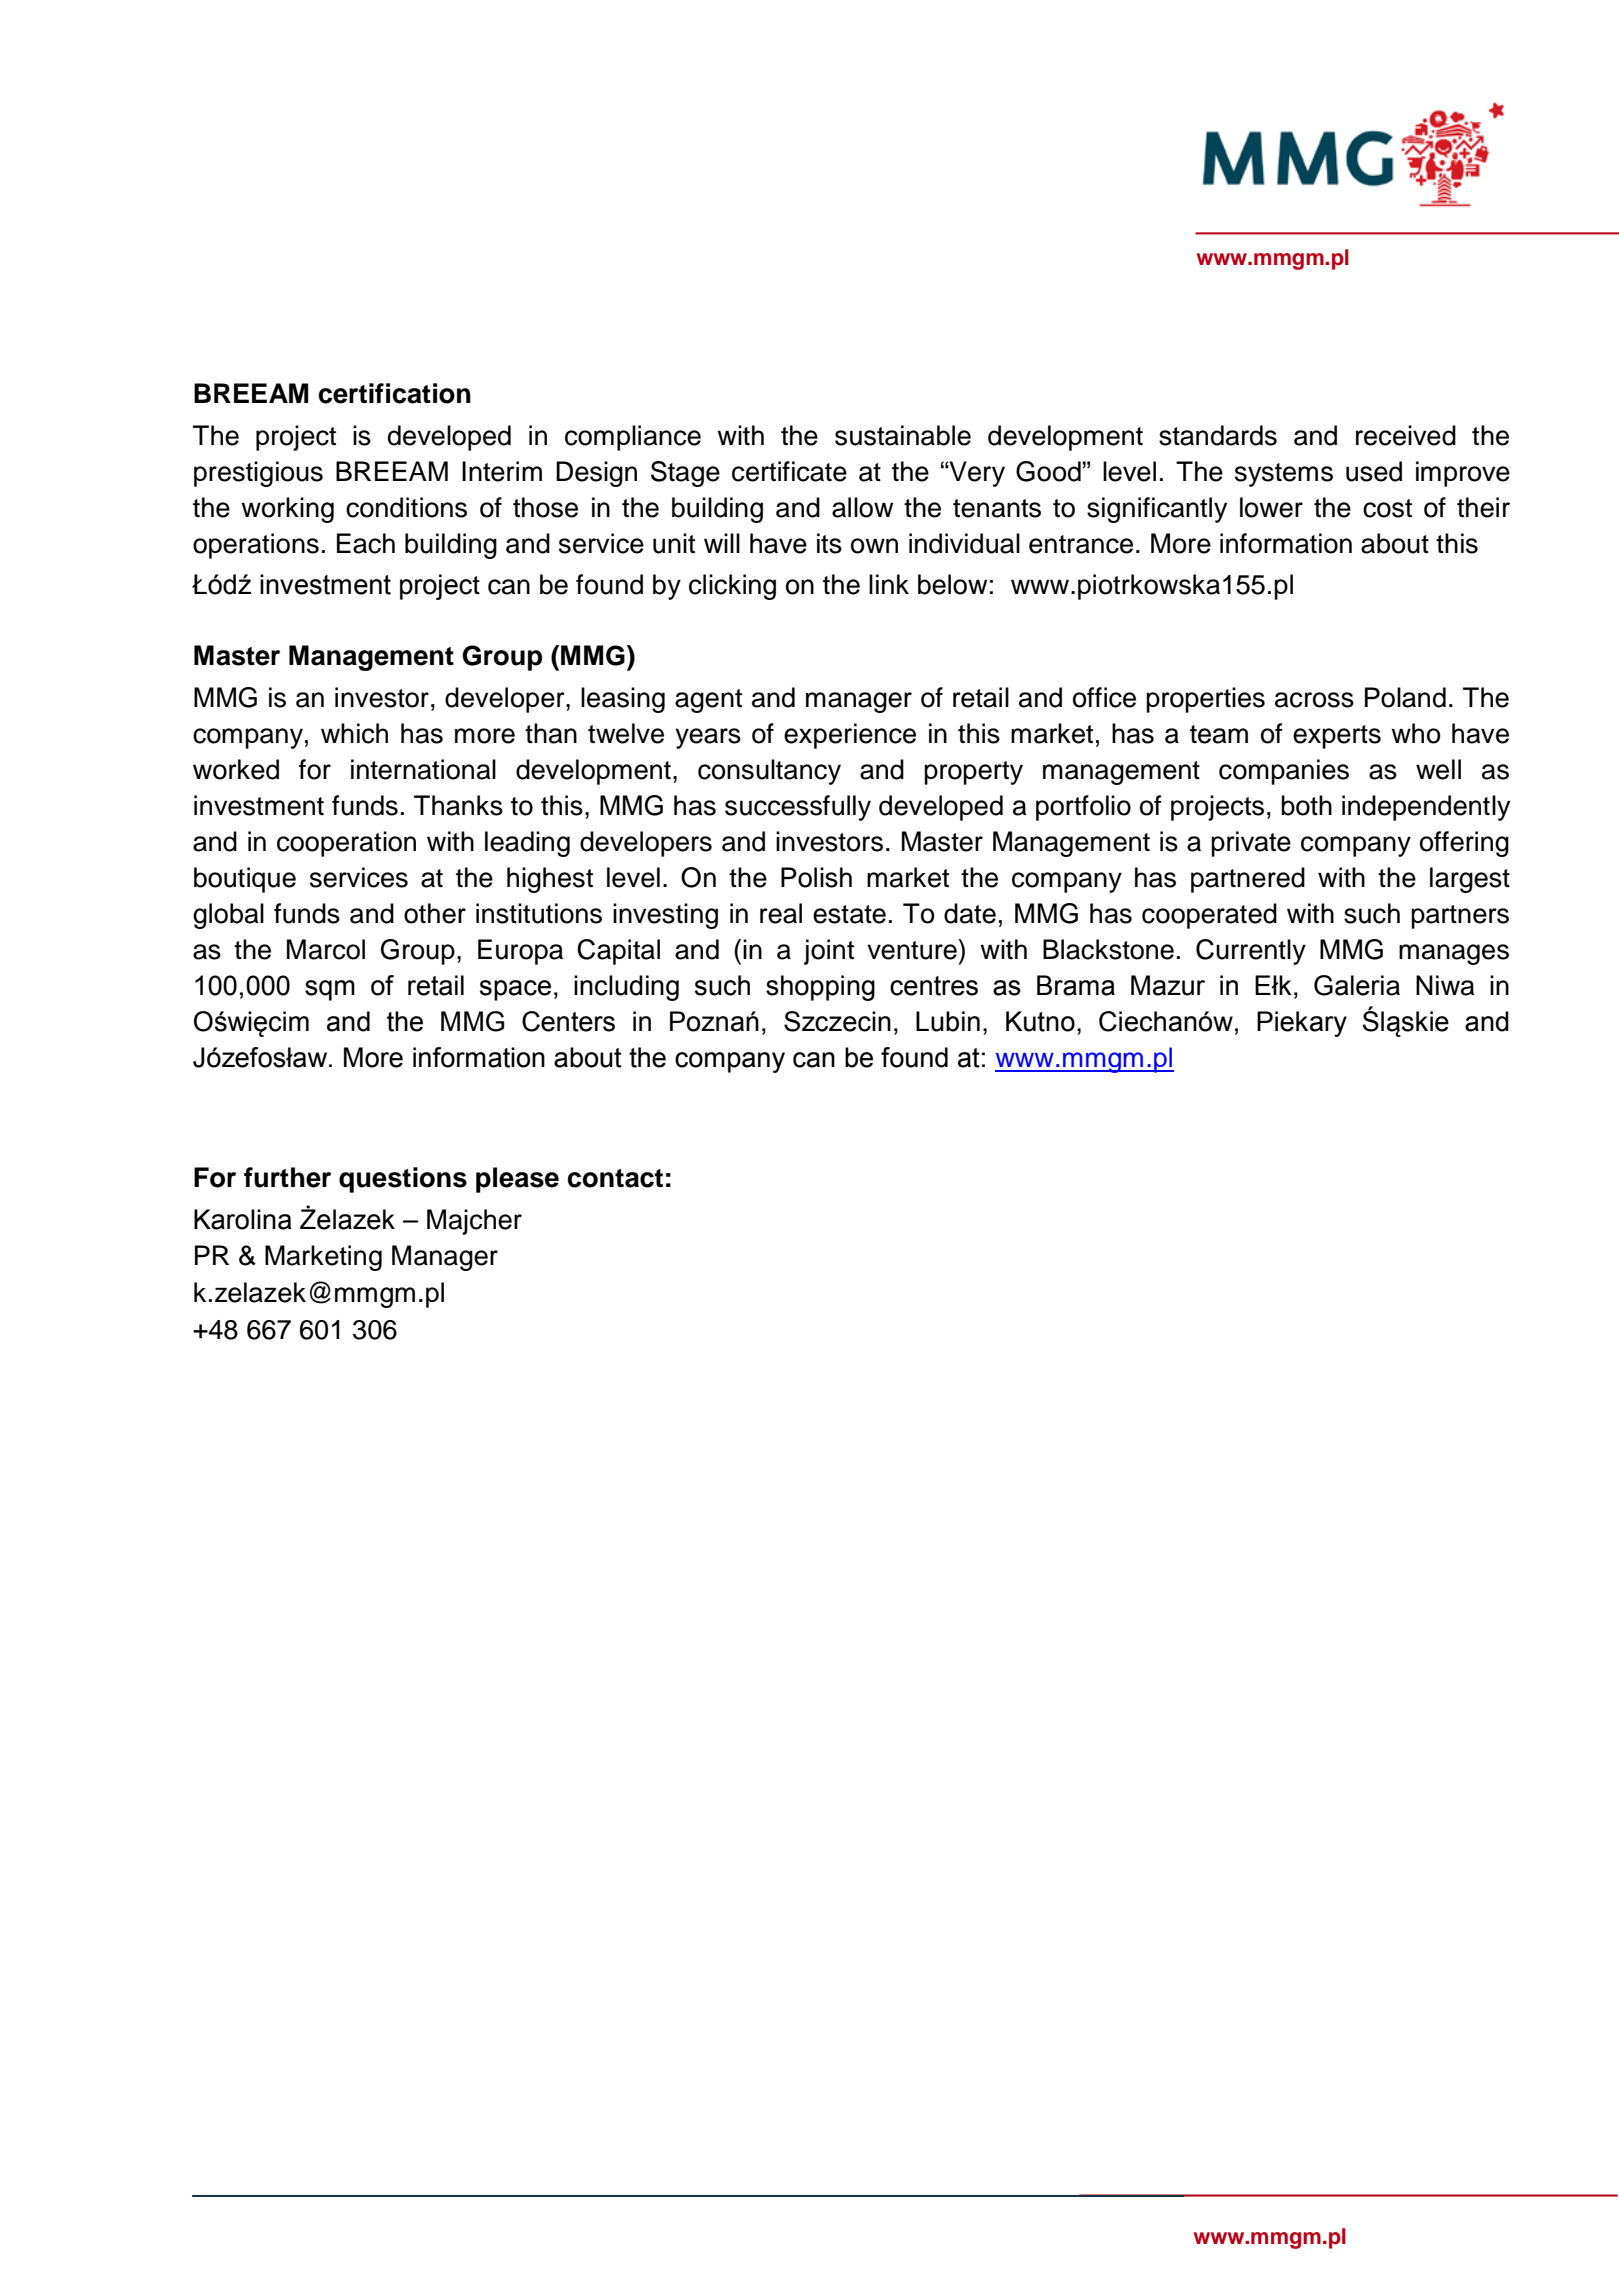 This image has width=1619, height=2290. What do you see at coordinates (395, 393) in the image?
I see `certification` at bounding box center [395, 393].
